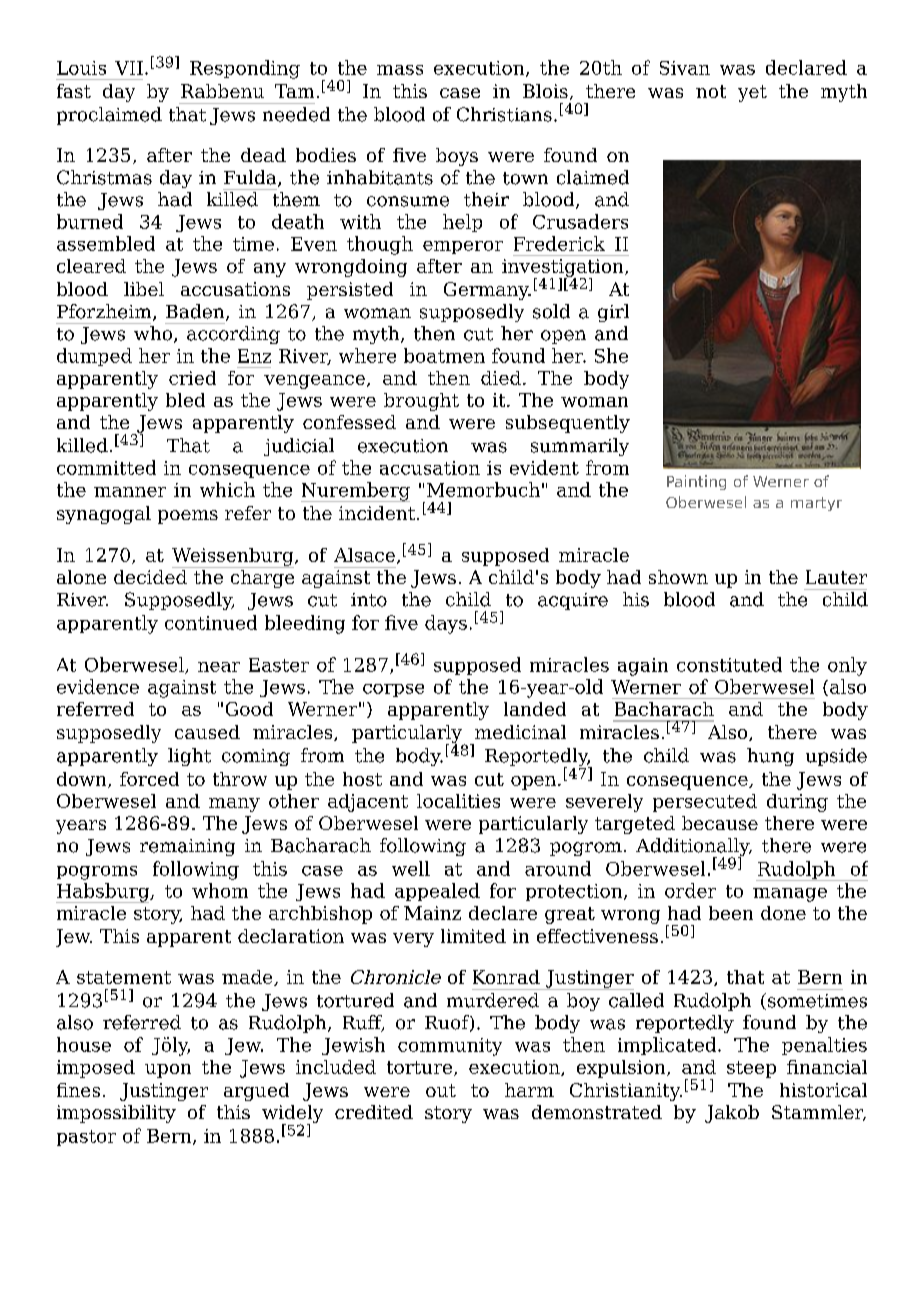 The width and height of the image is (924, 1308). I want to click on forced, so click(149, 779).
